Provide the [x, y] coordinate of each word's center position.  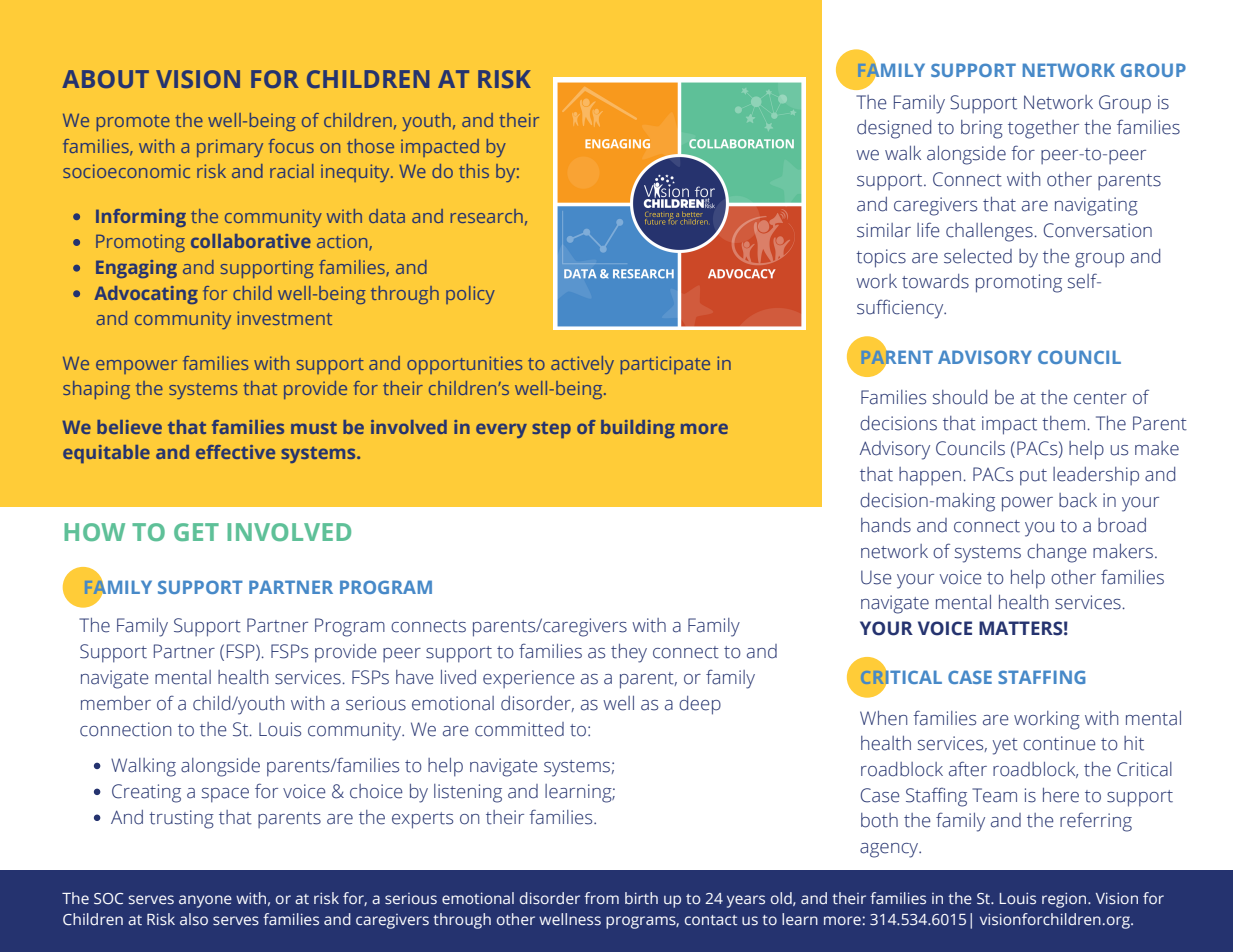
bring [982, 129]
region [1065, 900]
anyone [205, 901]
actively [582, 365]
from [601, 898]
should [960, 397]
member [116, 703]
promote [133, 123]
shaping [96, 390]
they [629, 653]
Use [876, 577]
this [474, 171]
